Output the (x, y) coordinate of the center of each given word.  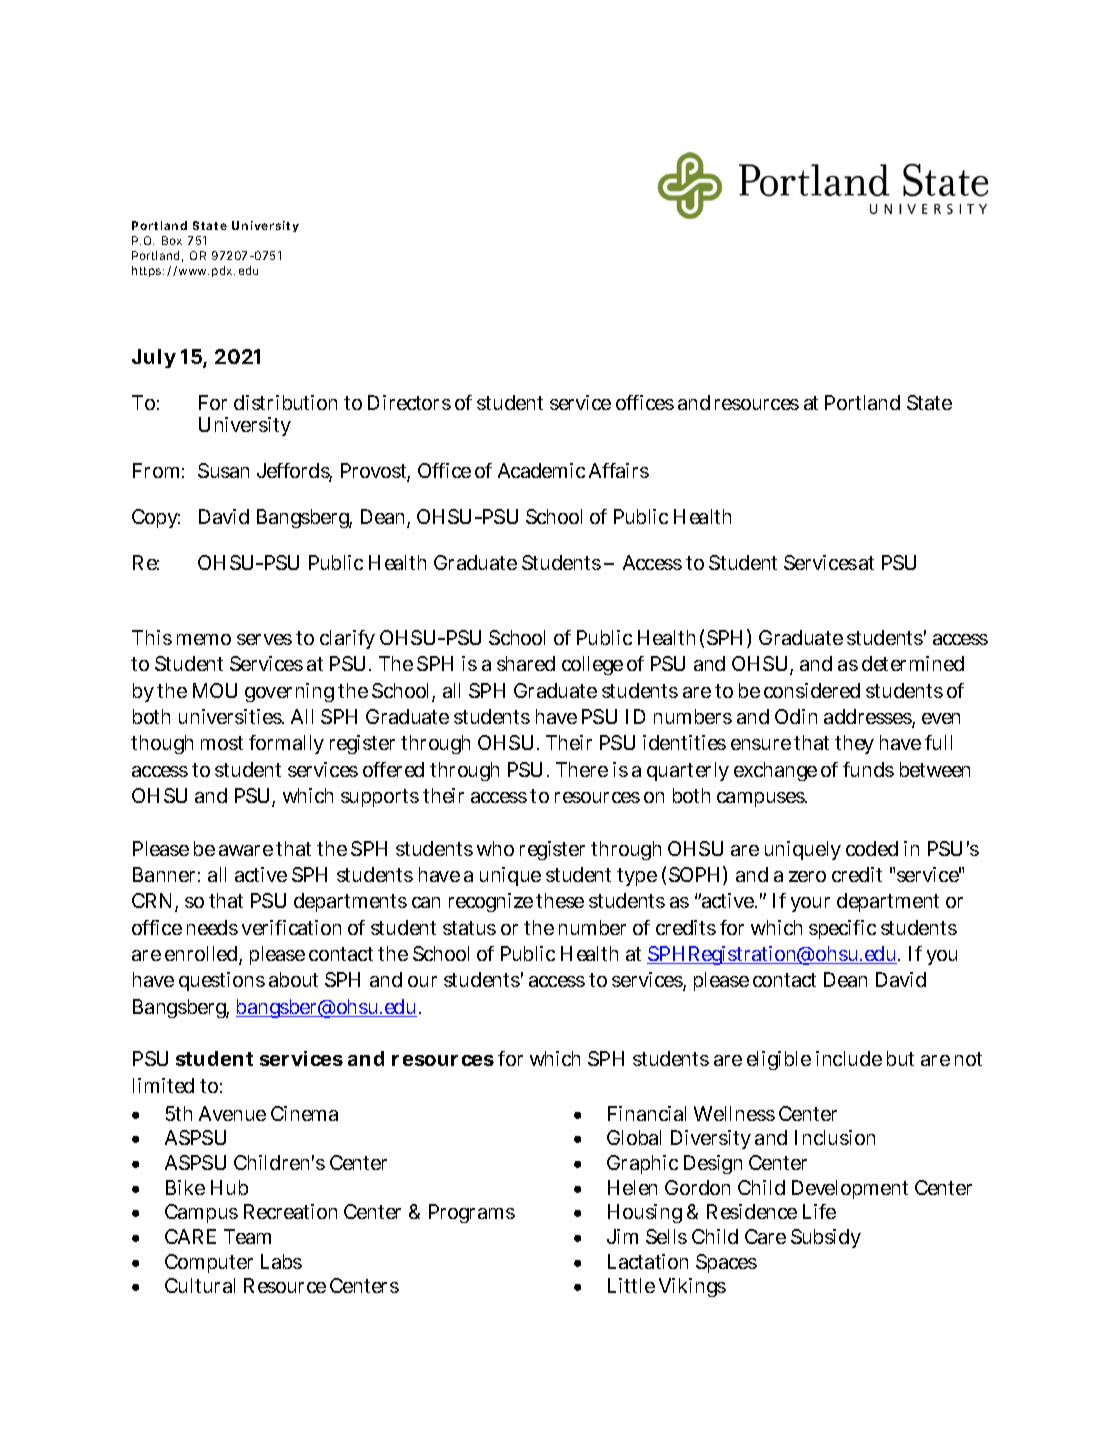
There (582, 769)
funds (868, 769)
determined (913, 663)
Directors (409, 402)
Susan (223, 470)
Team (247, 1236)
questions (222, 981)
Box (172, 240)
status (469, 928)
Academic (541, 470)
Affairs (619, 470)
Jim (622, 1236)
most (222, 743)
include (849, 1058)
